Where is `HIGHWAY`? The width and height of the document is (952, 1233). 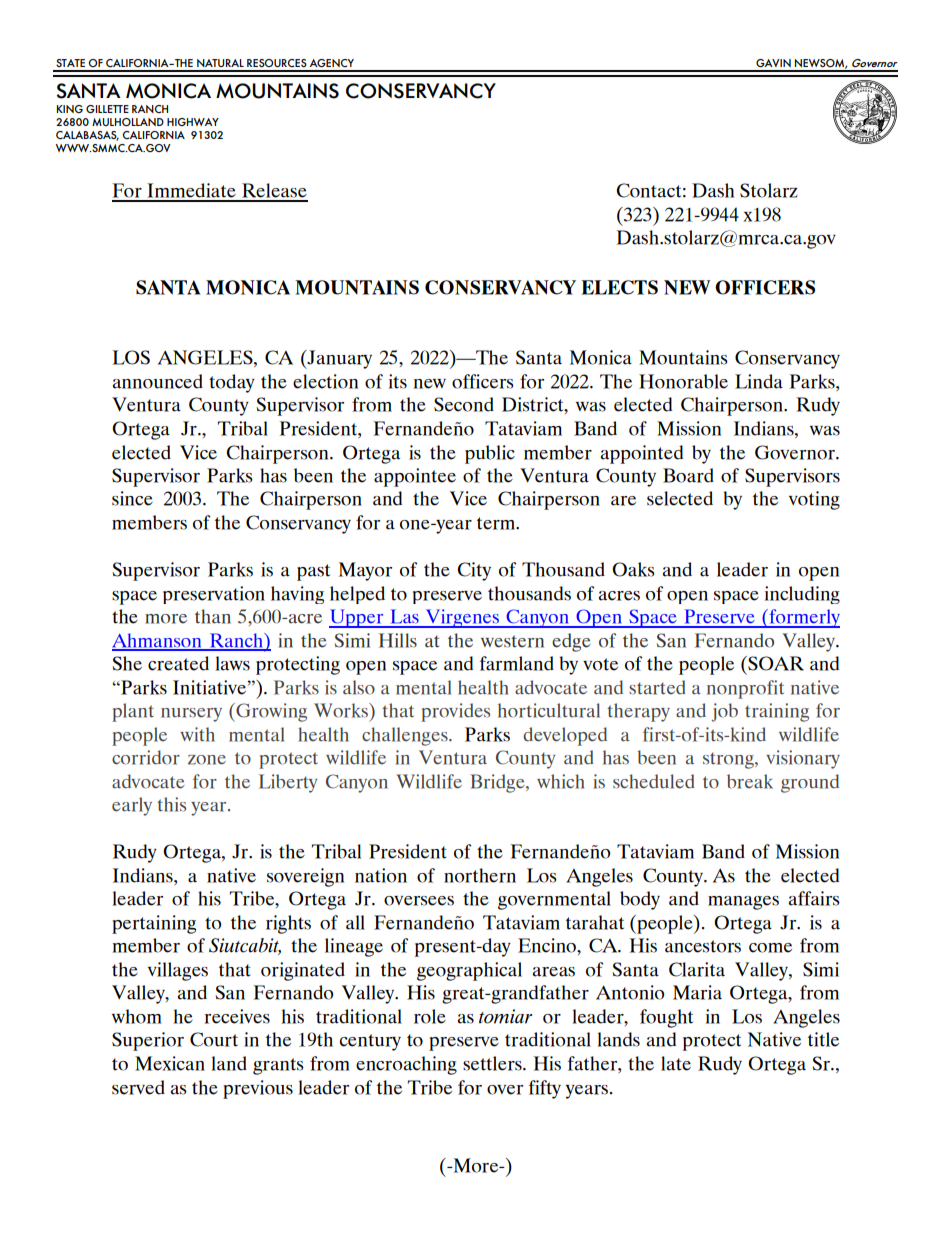
HIGHWAY is located at coordinates (193, 122).
